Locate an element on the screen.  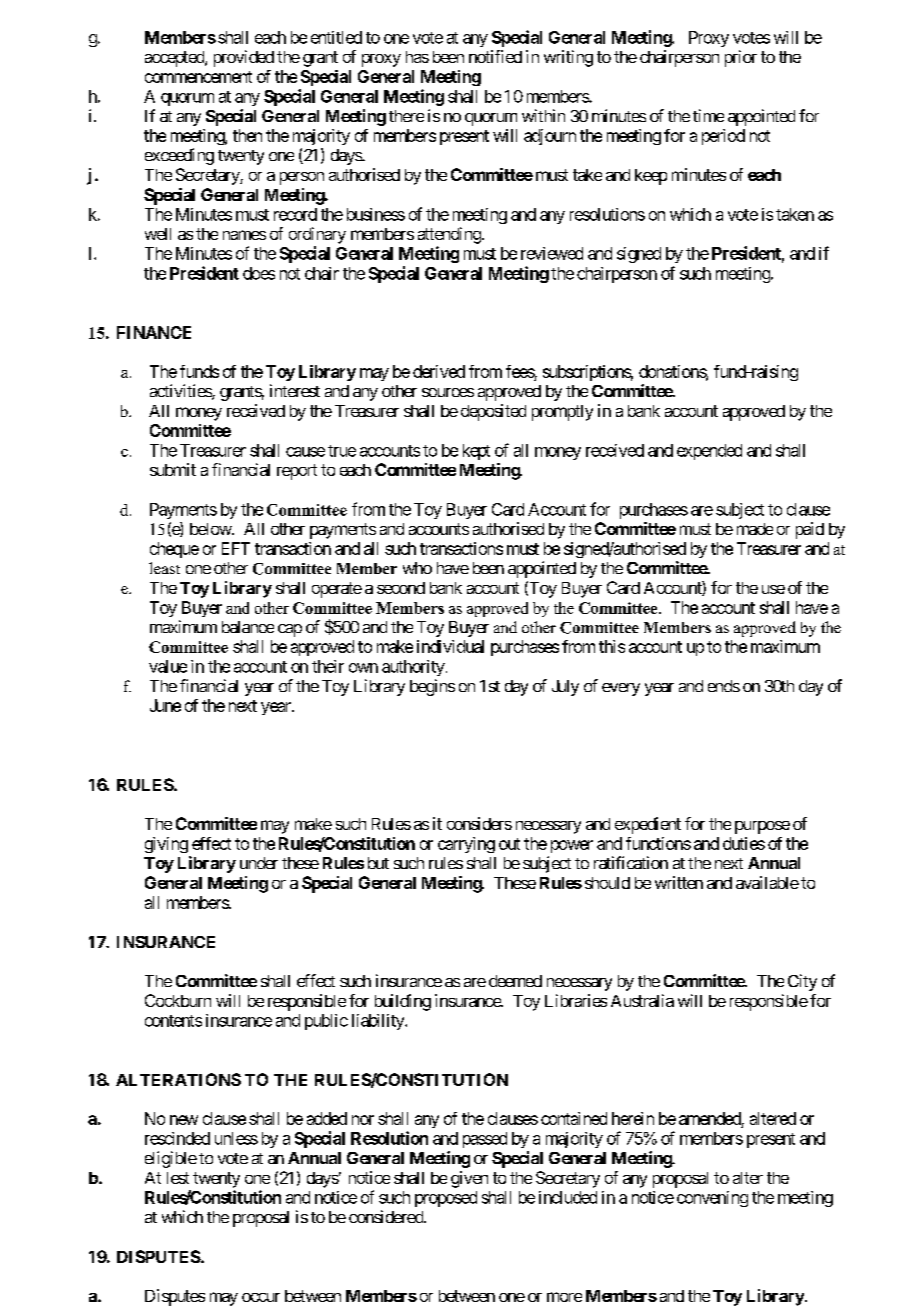
notified is located at coordinates (495, 56).
